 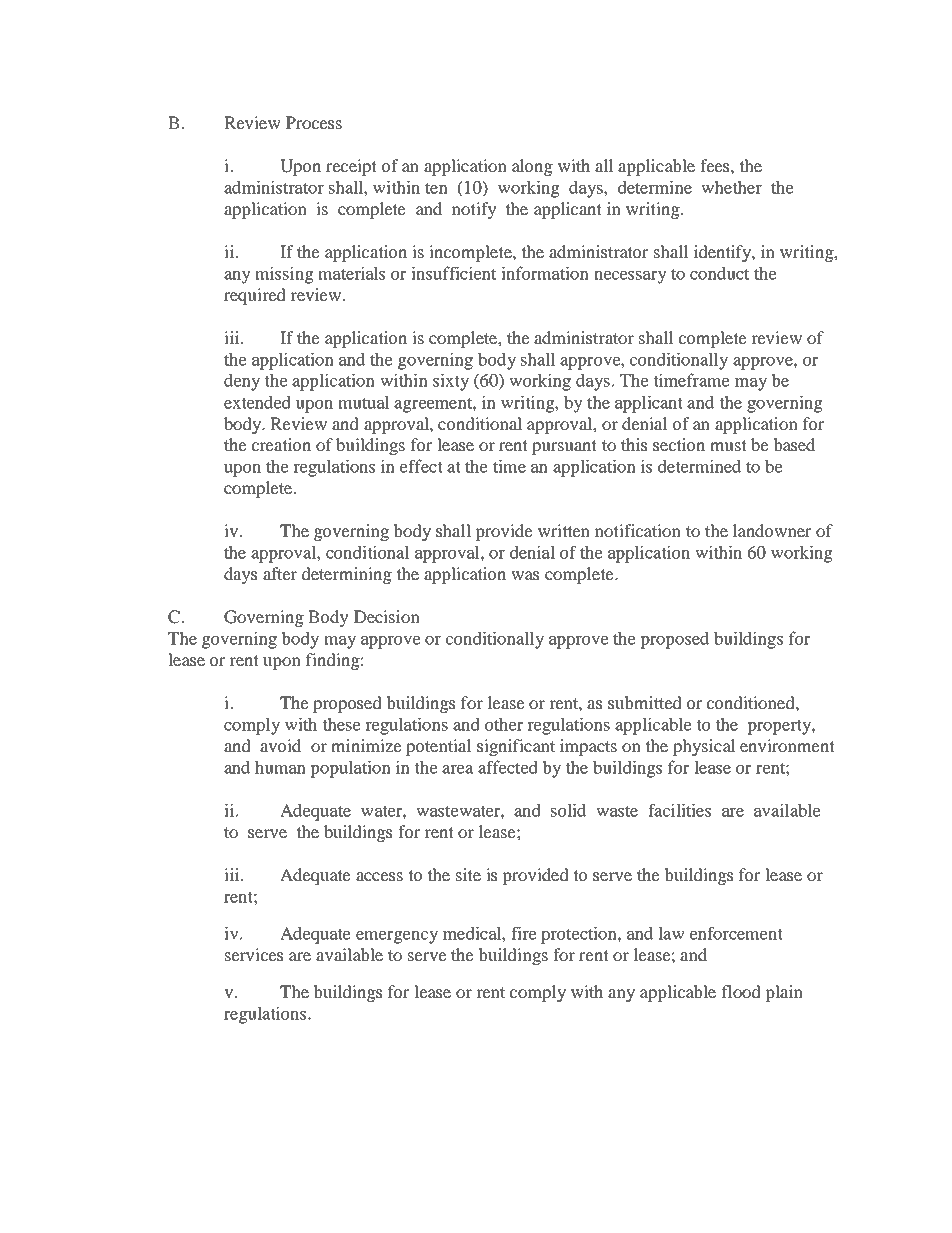 I want to click on whether, so click(x=731, y=187).
